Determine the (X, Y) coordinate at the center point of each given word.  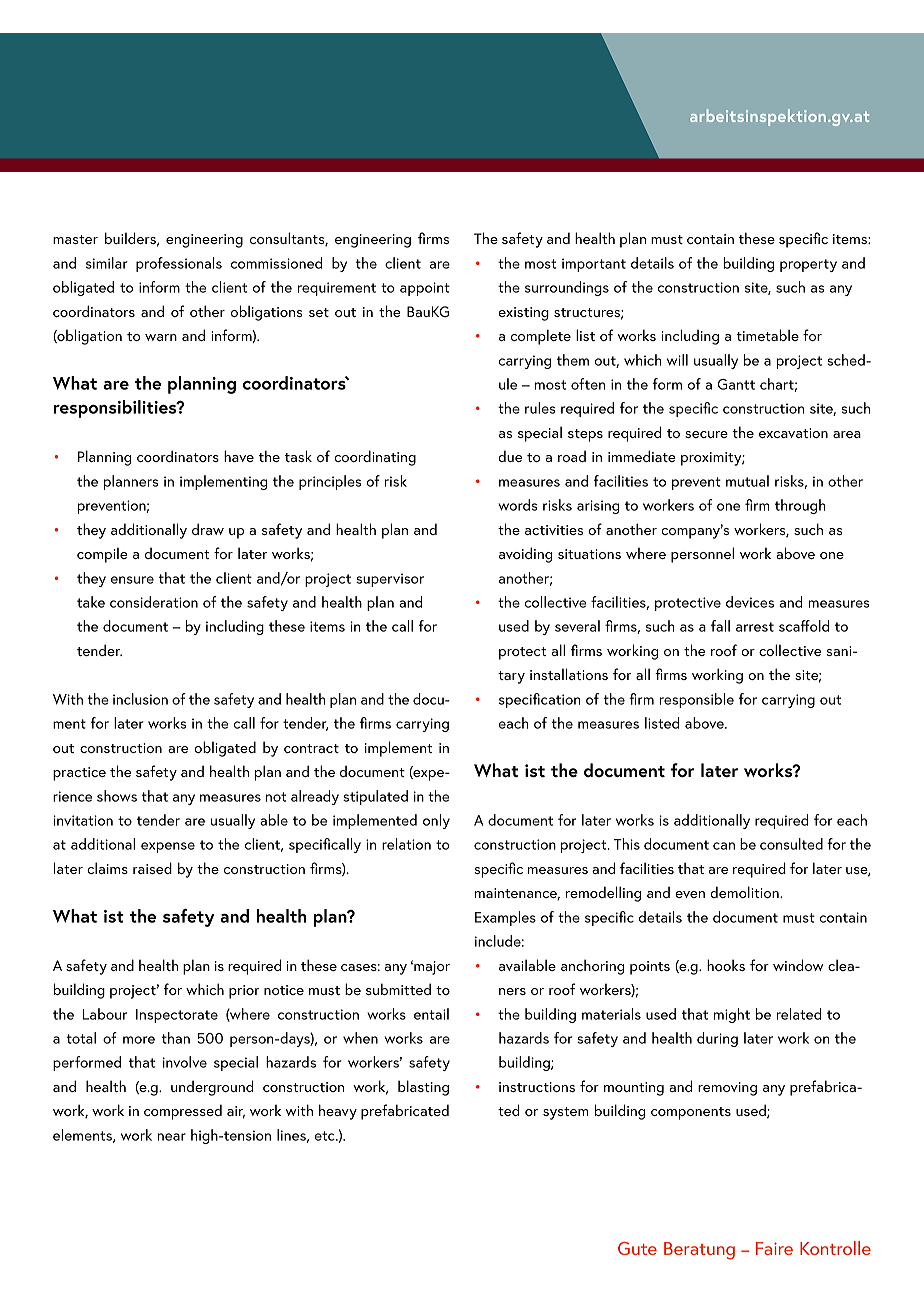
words (518, 505)
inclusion (140, 699)
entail (431, 1014)
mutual (747, 481)
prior (244, 992)
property (808, 265)
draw (208, 529)
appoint (425, 289)
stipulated (375, 797)
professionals (179, 264)
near (172, 1137)
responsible (697, 700)
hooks (726, 965)
